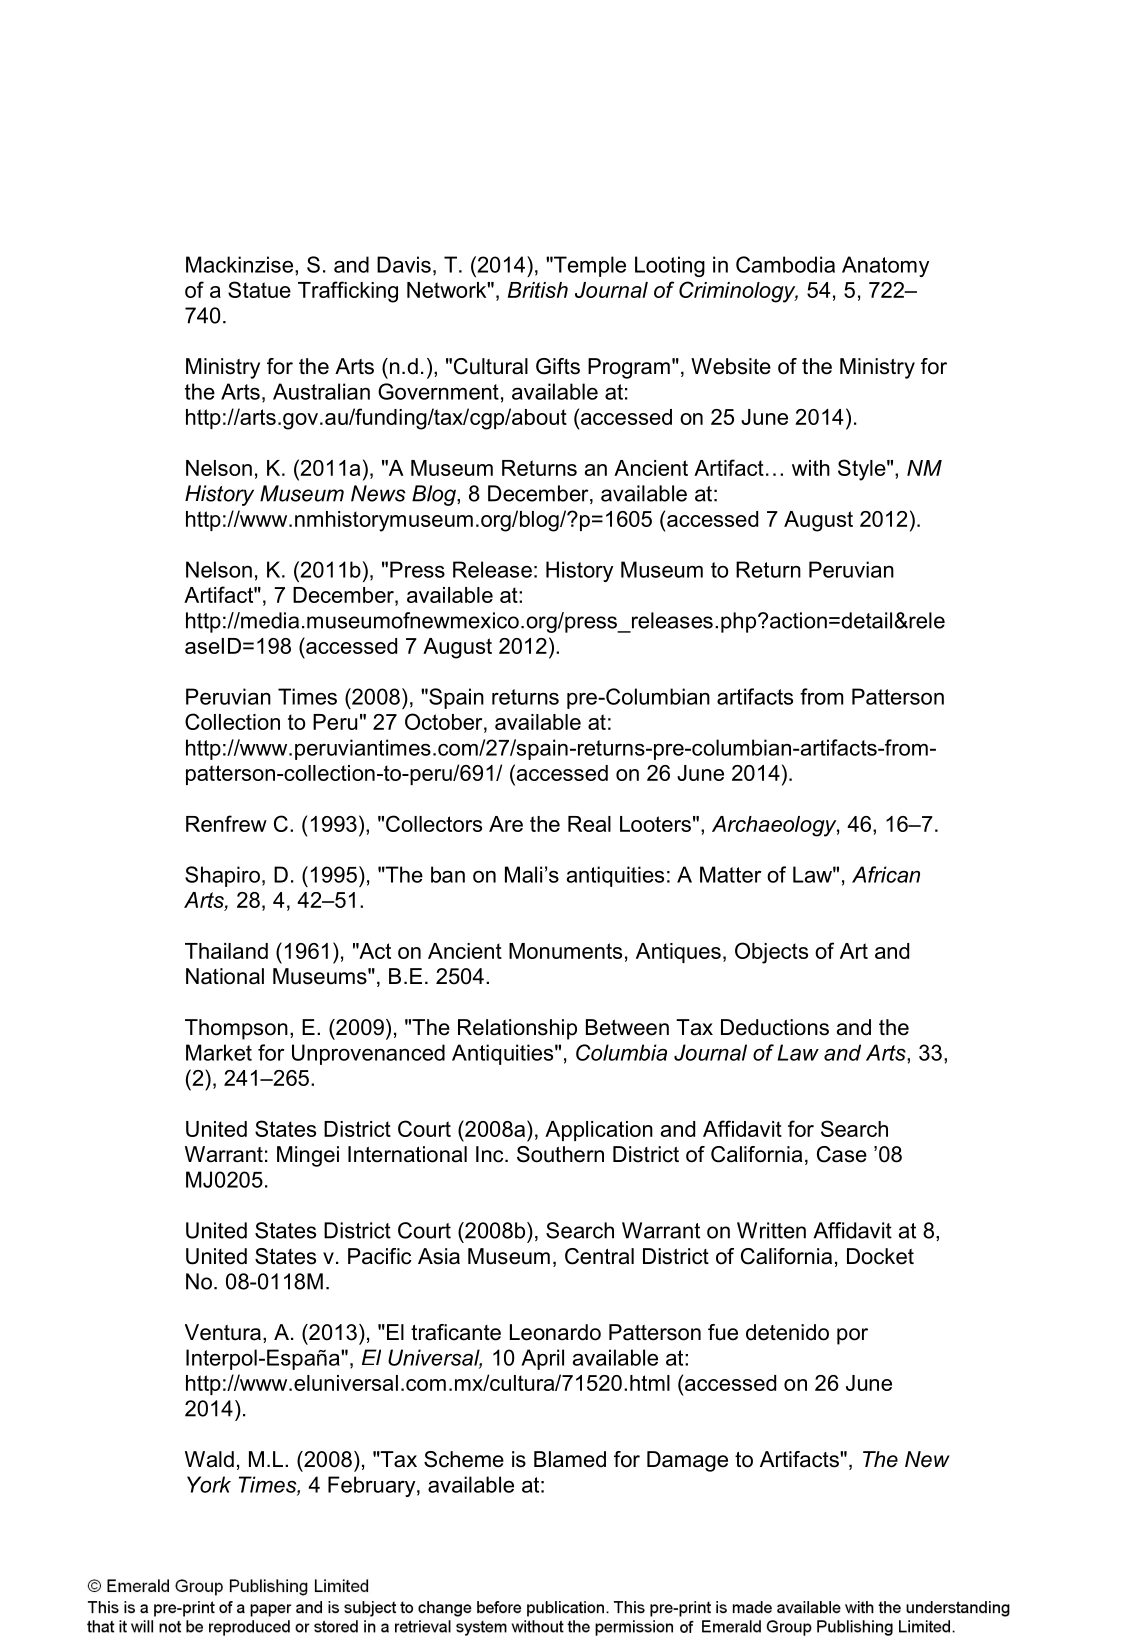  Describe the element at coordinates (538, 290) in the document. I see `British` at that location.
